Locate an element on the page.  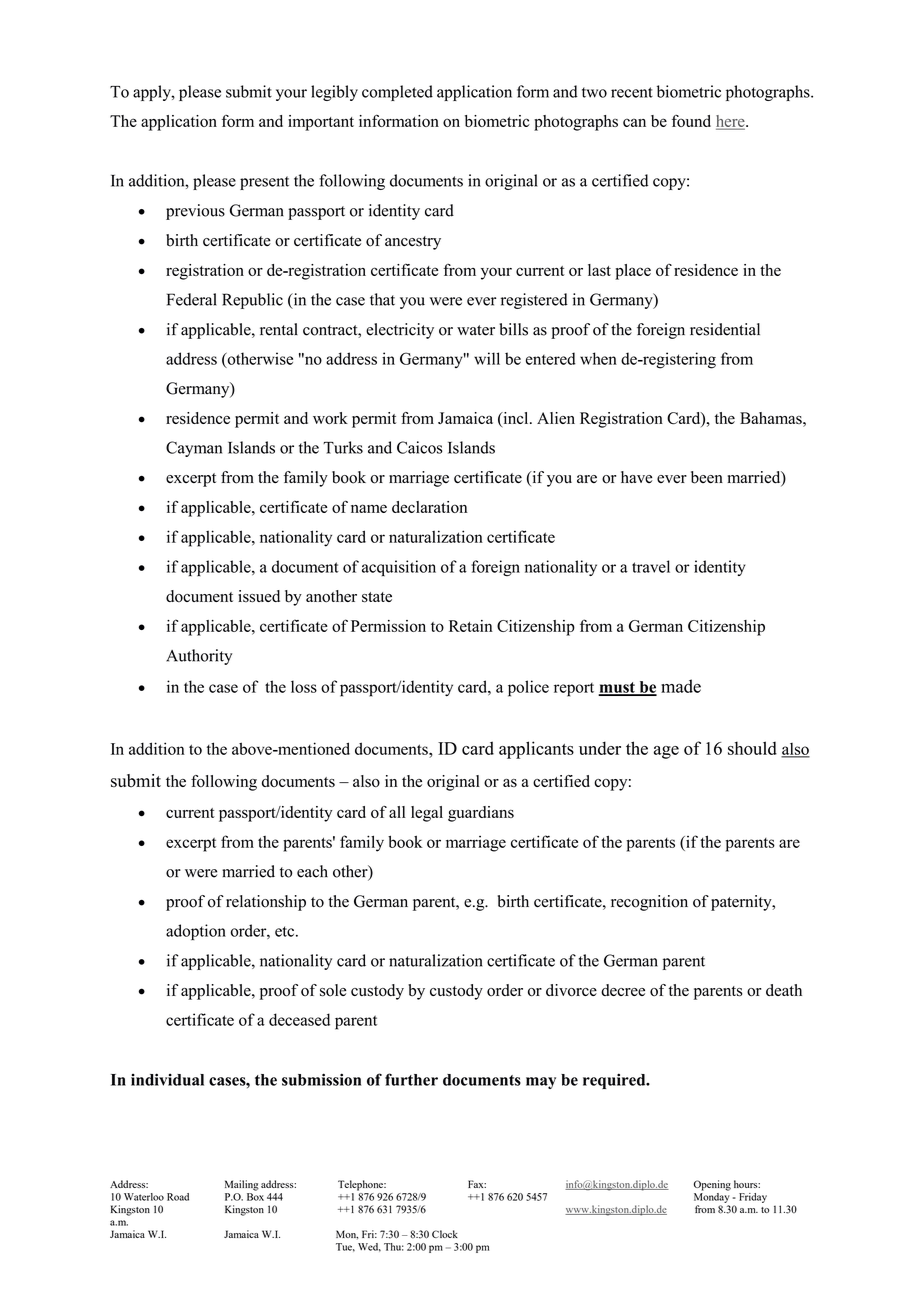
found is located at coordinates (691, 121).
